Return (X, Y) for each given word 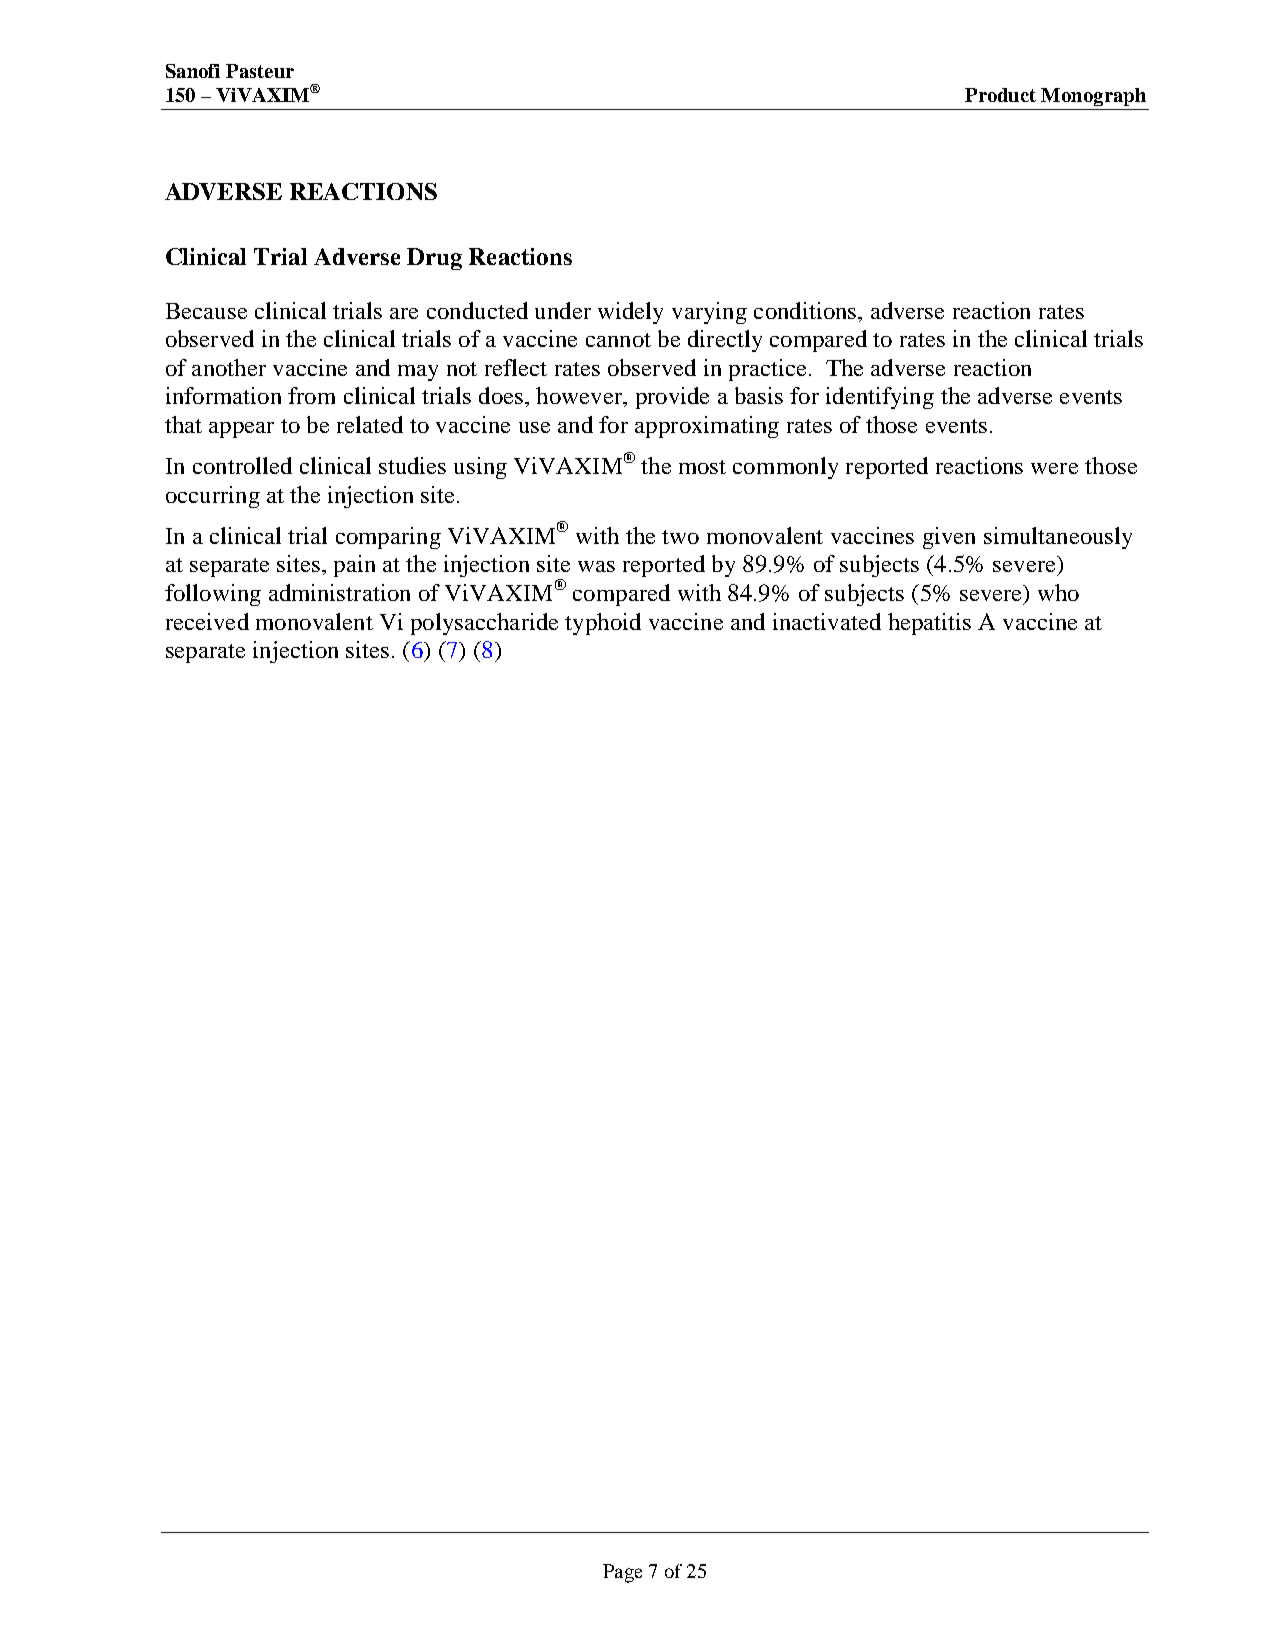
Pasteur (260, 71)
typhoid (603, 624)
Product (1000, 95)
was (596, 566)
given (949, 538)
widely (630, 313)
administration (339, 592)
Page (622, 1573)
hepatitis (929, 624)
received (207, 621)
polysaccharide (484, 624)
